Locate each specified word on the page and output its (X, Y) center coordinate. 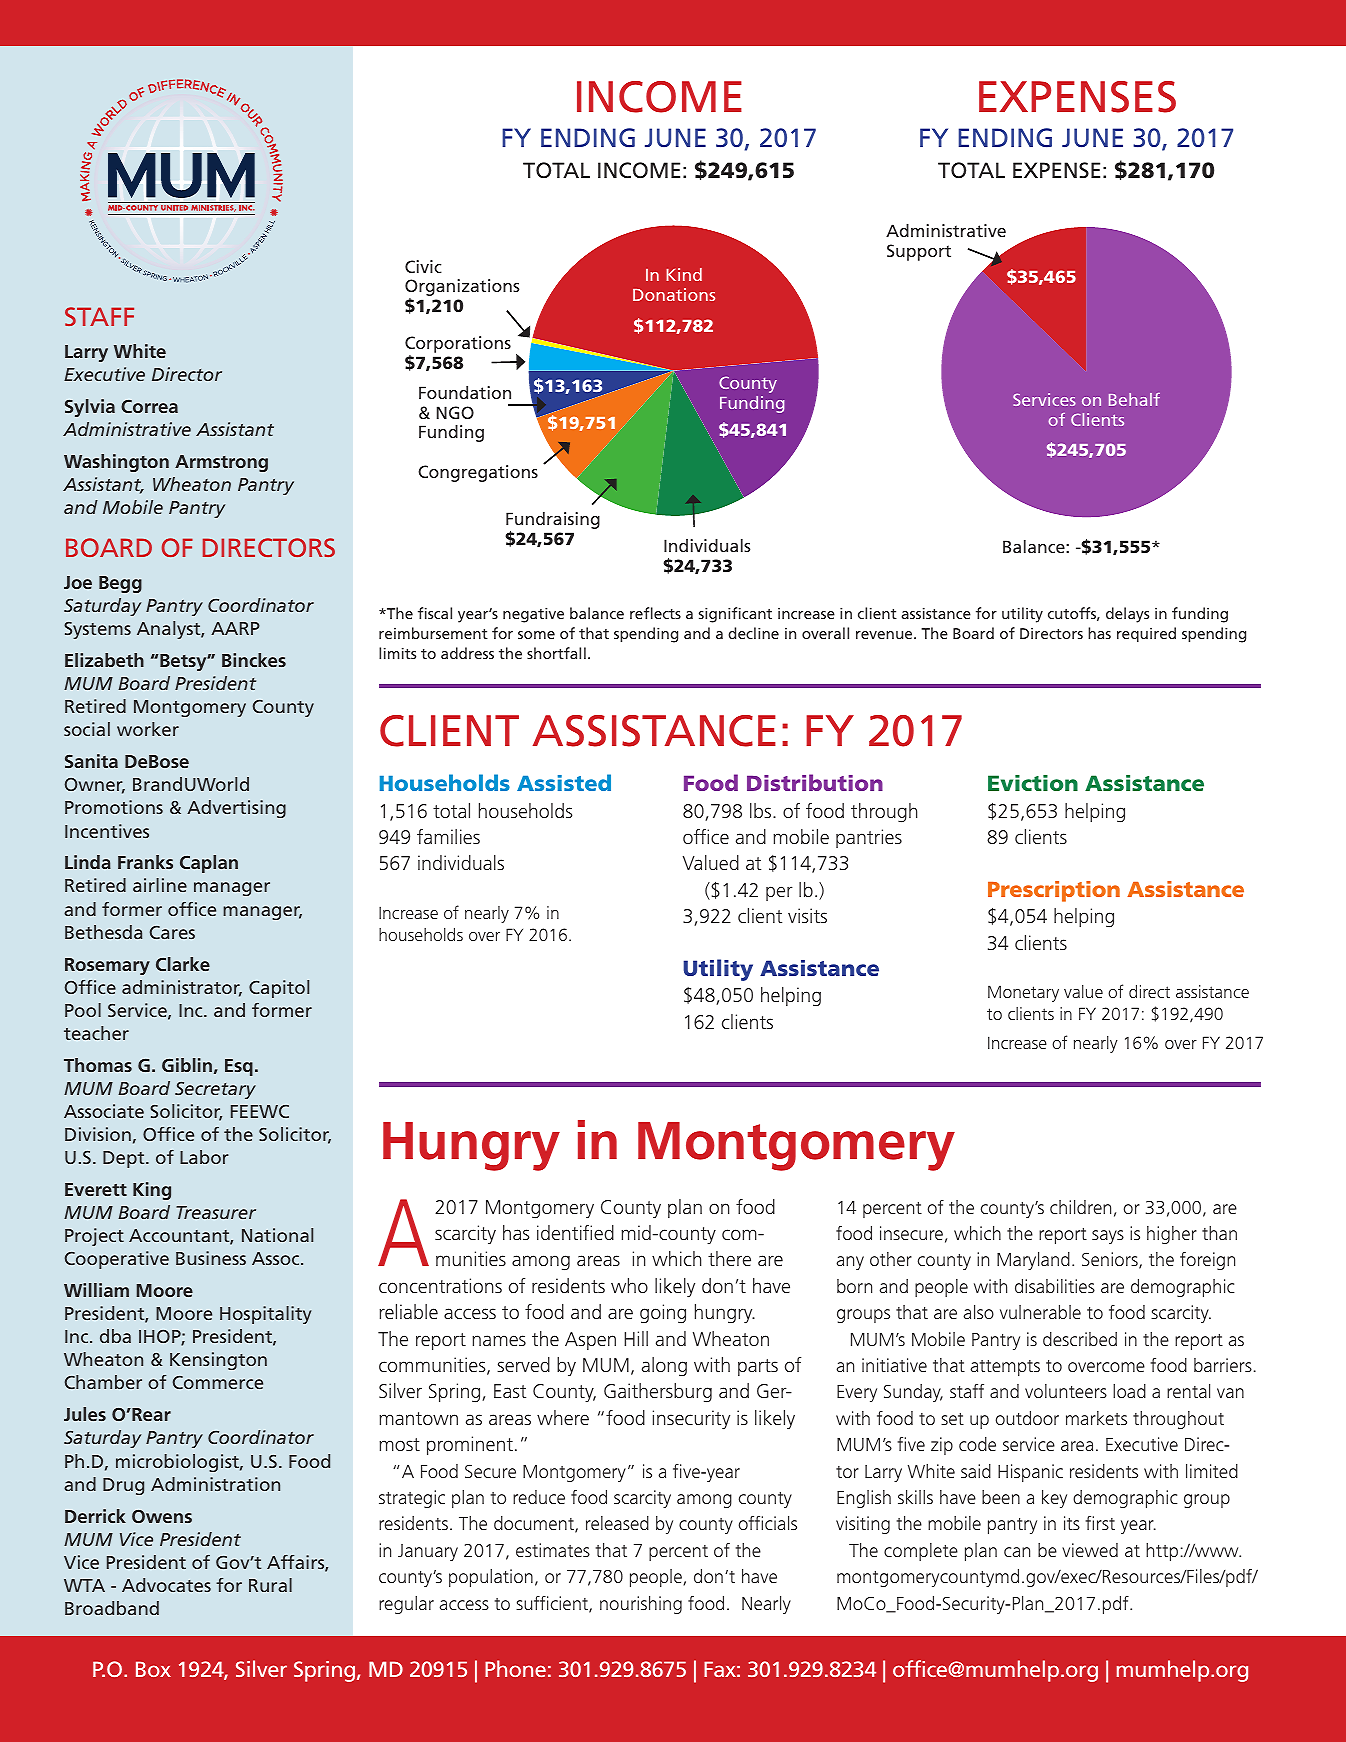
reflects (655, 613)
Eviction (1033, 783)
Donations (674, 294)
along (664, 1366)
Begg (120, 584)
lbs (762, 810)
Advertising (236, 809)
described (1080, 1339)
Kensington (218, 1361)
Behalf (1134, 399)
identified (575, 1232)
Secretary (215, 1090)
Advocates (166, 1585)
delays (1127, 615)
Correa (149, 406)
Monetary (1023, 993)
